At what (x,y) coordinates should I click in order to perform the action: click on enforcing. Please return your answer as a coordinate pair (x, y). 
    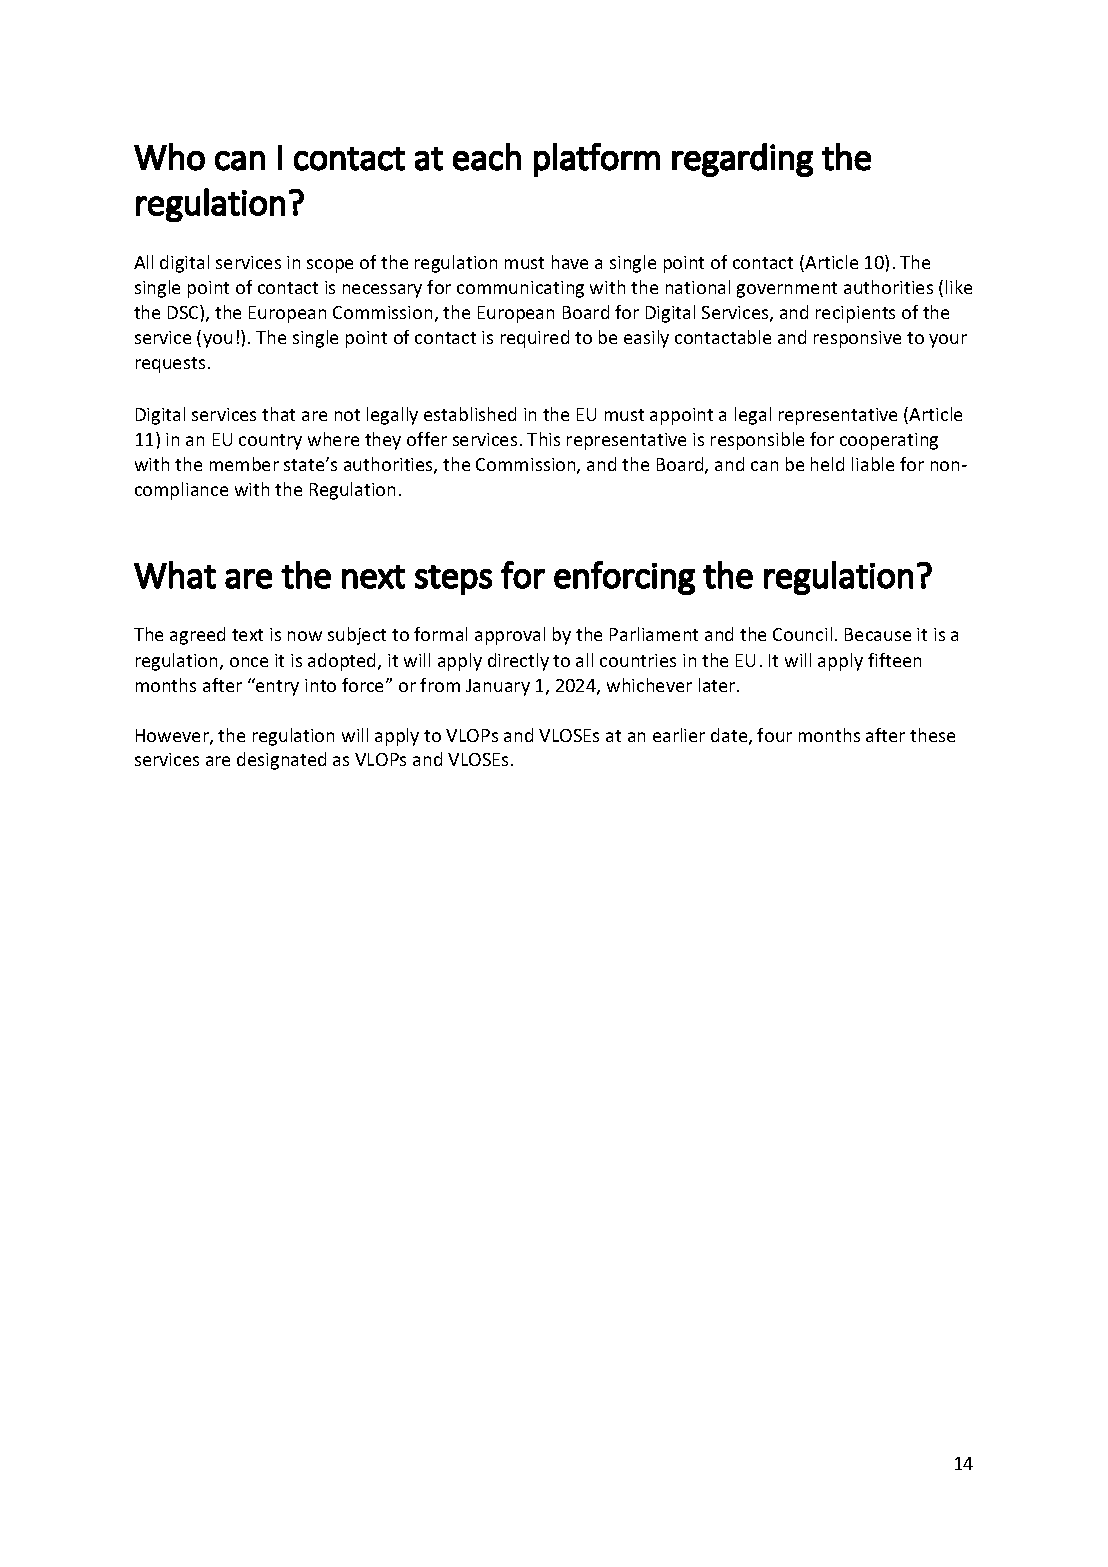
    Looking at the image, I should click on (624, 578).
